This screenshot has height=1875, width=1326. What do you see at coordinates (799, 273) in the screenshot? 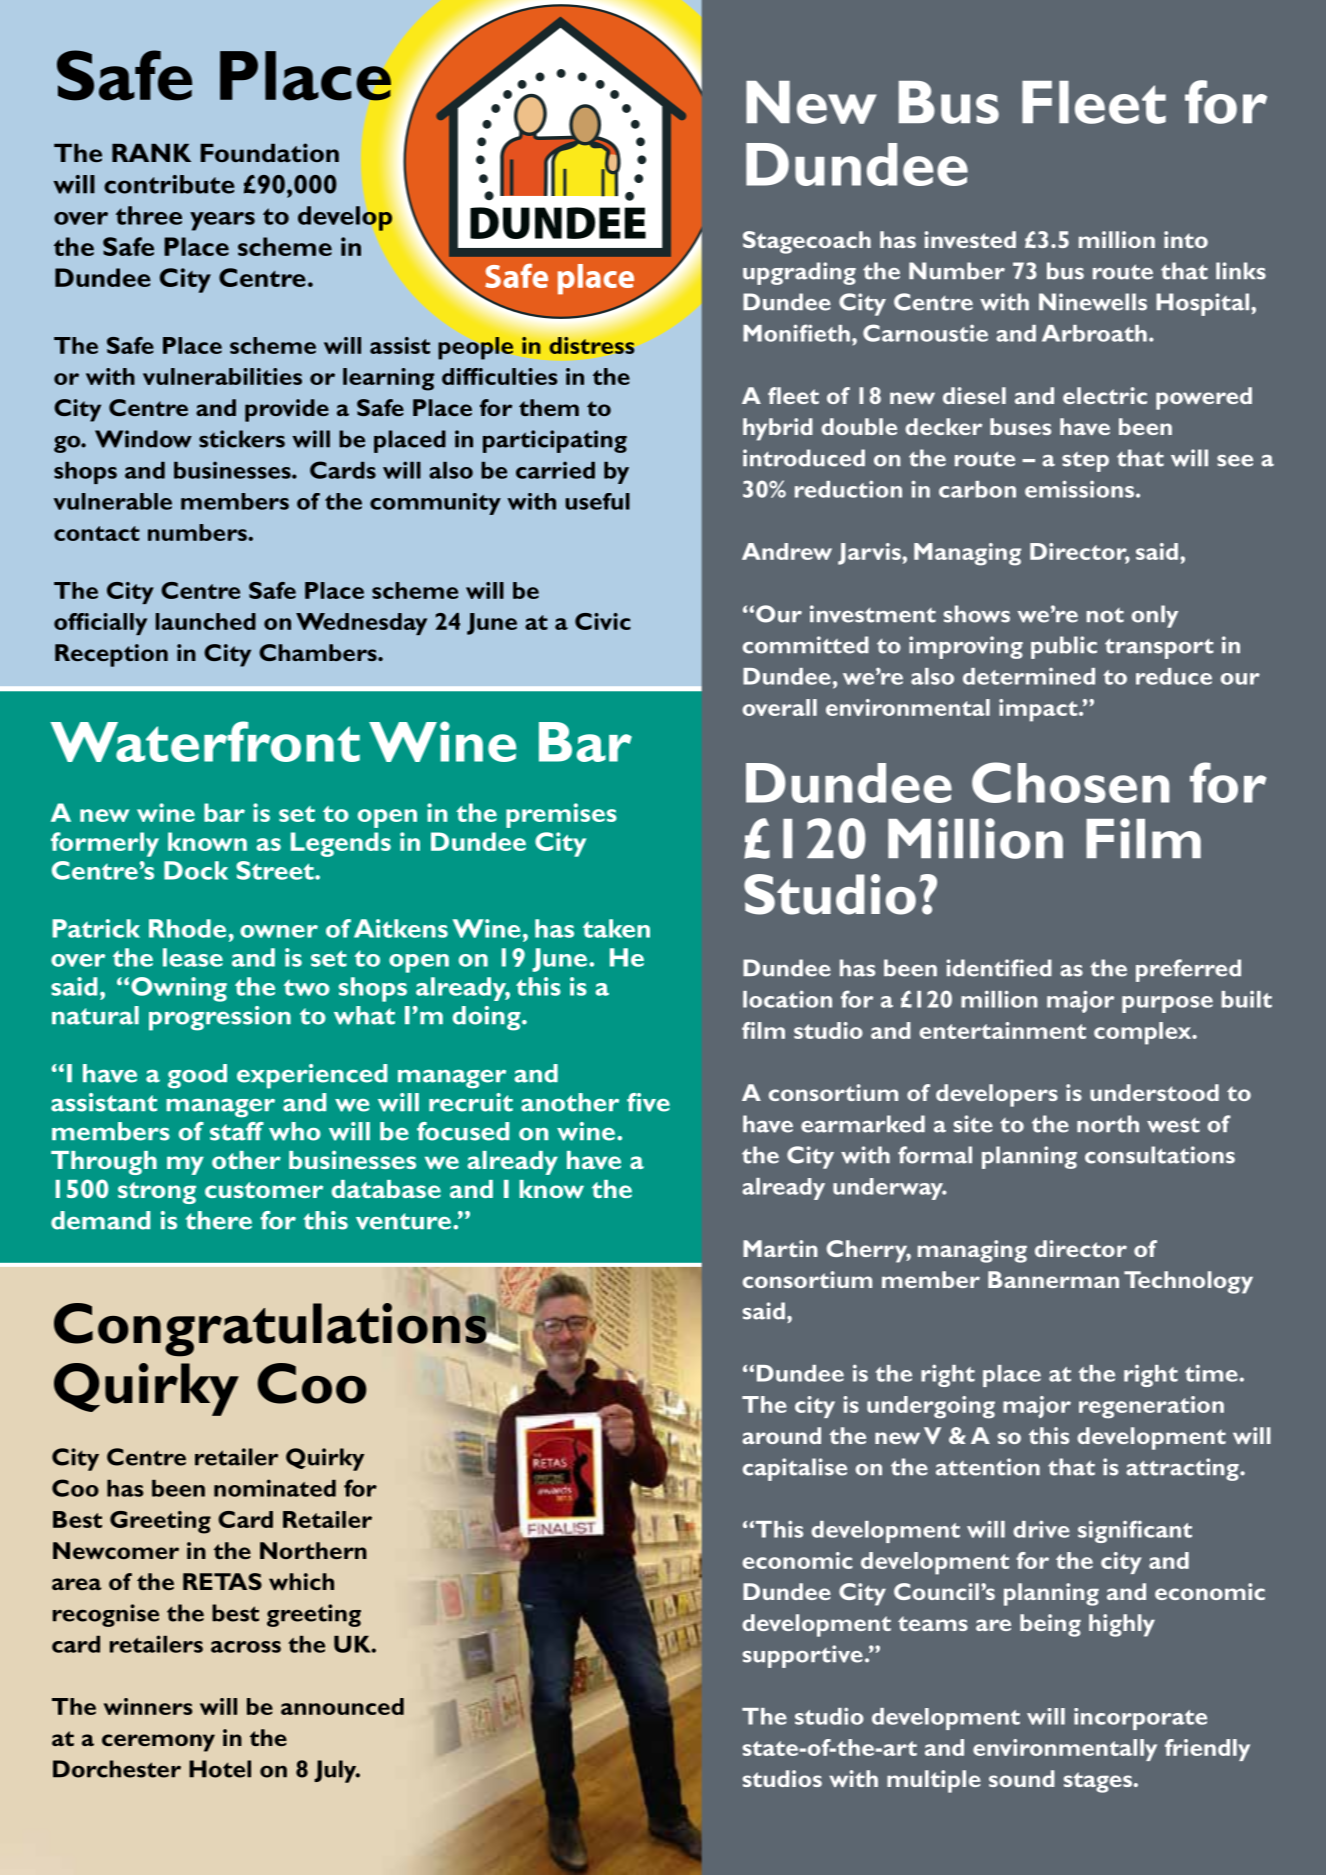
I see `upgrading` at bounding box center [799, 273].
